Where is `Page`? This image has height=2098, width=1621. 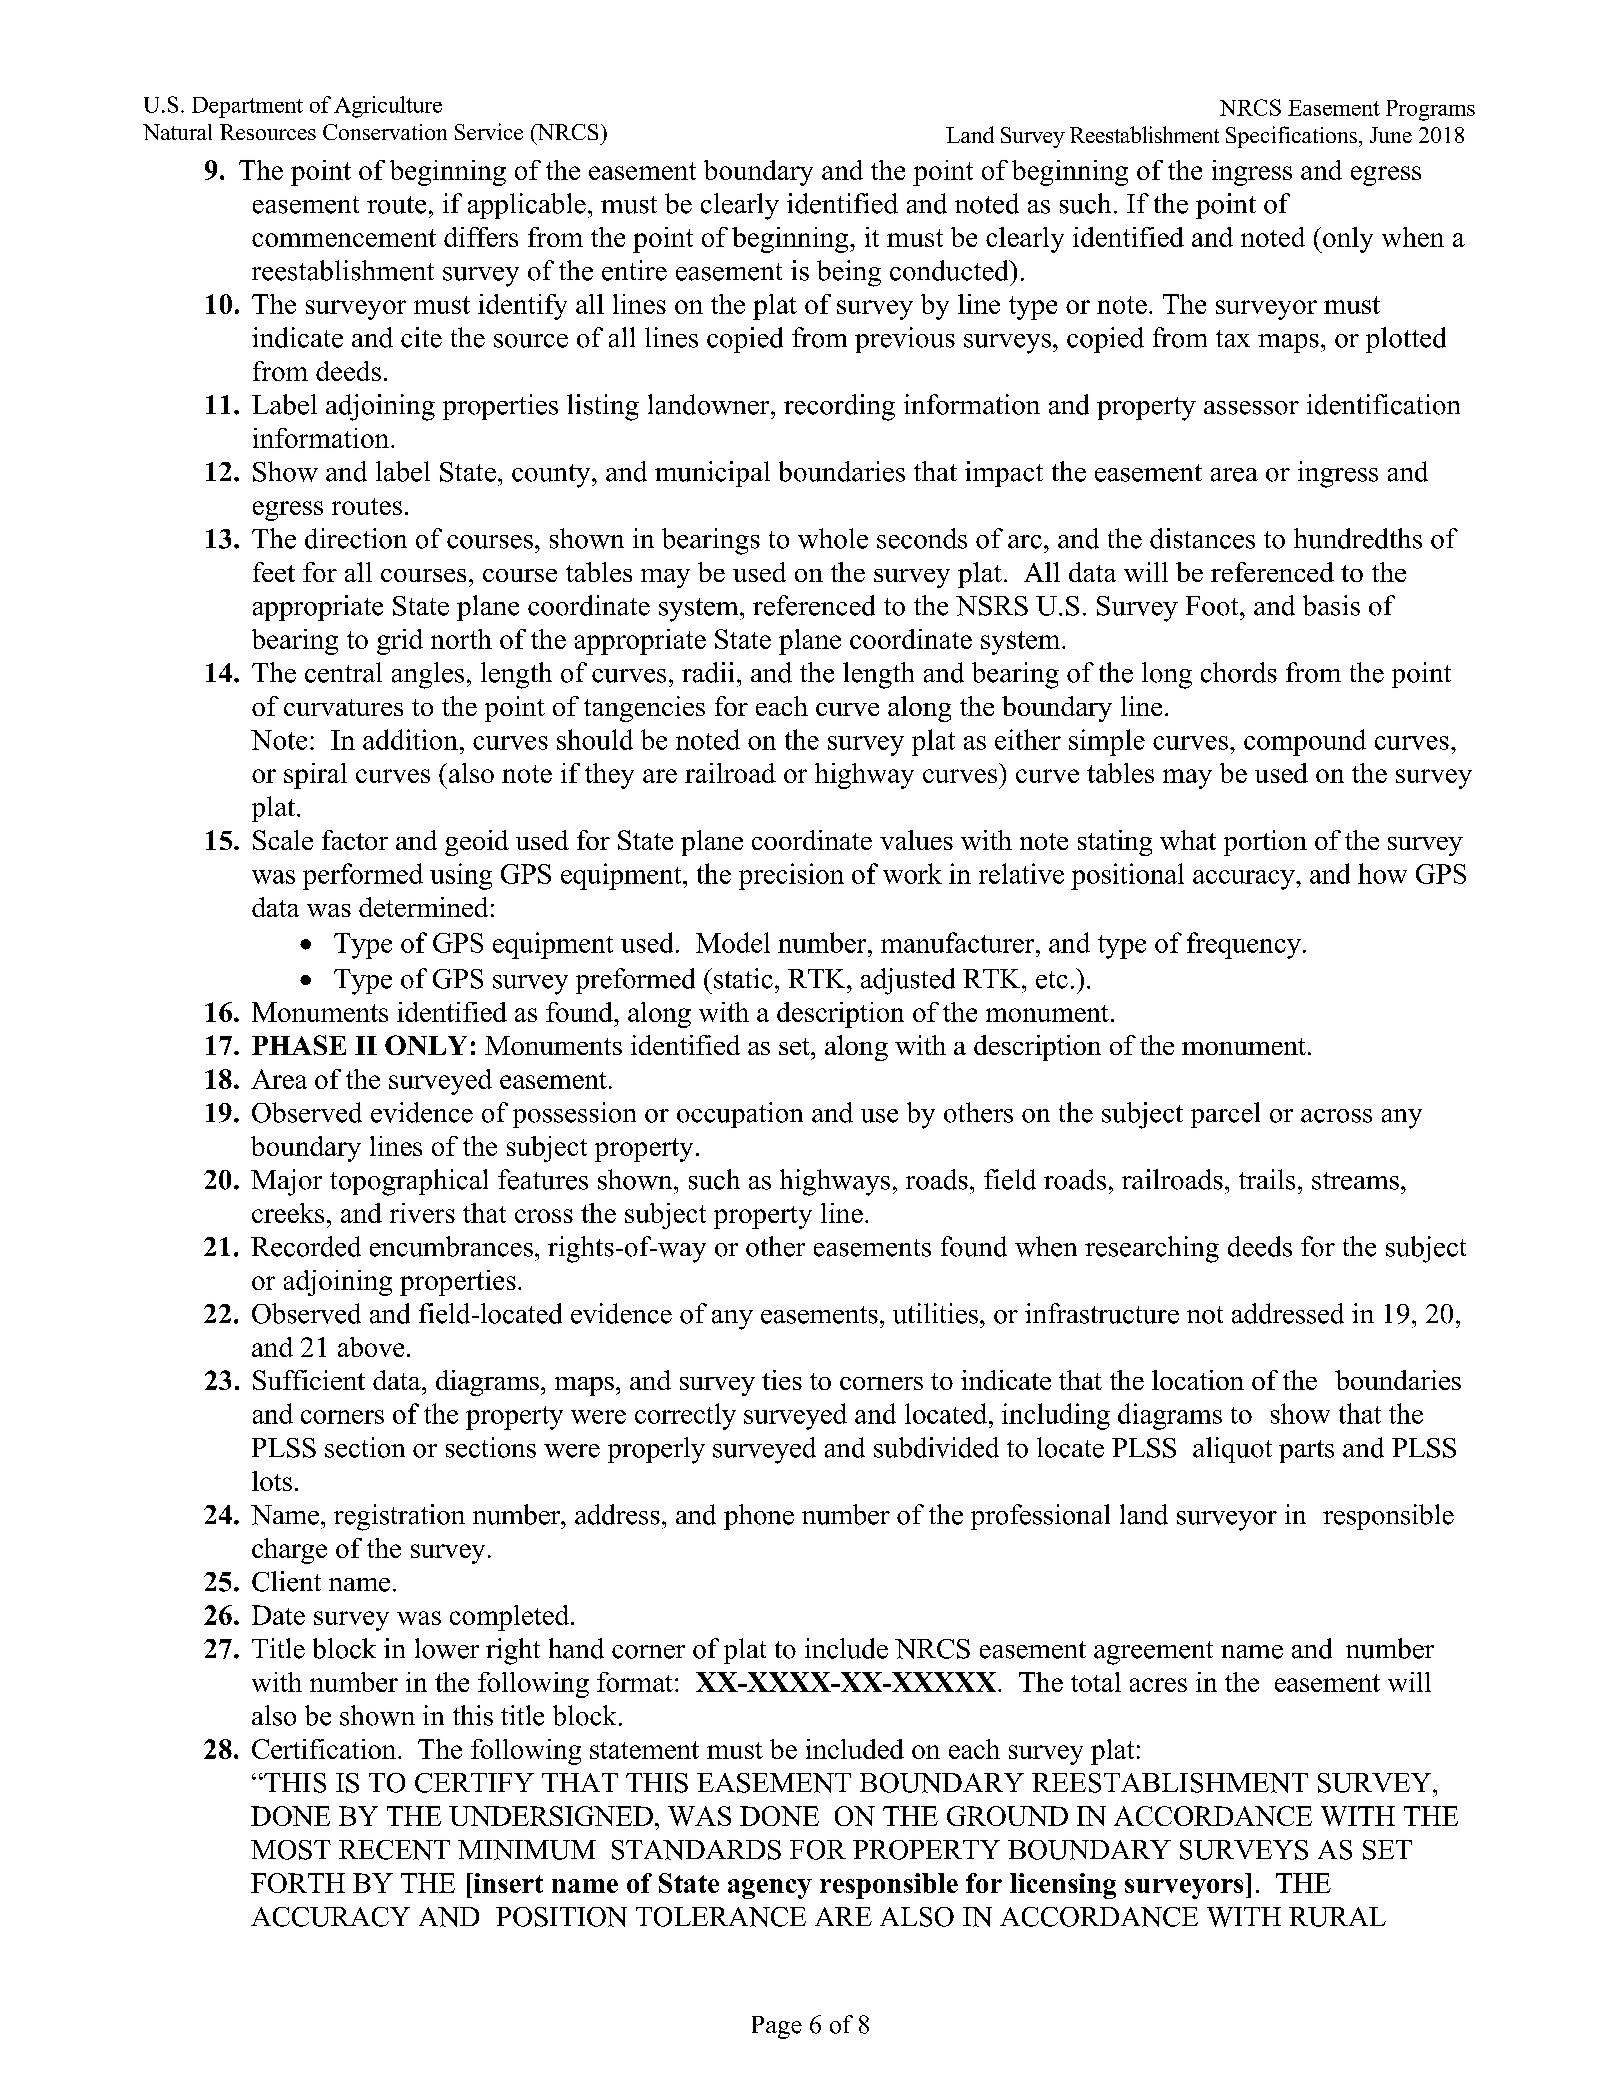
Page is located at coordinates (777, 2027).
